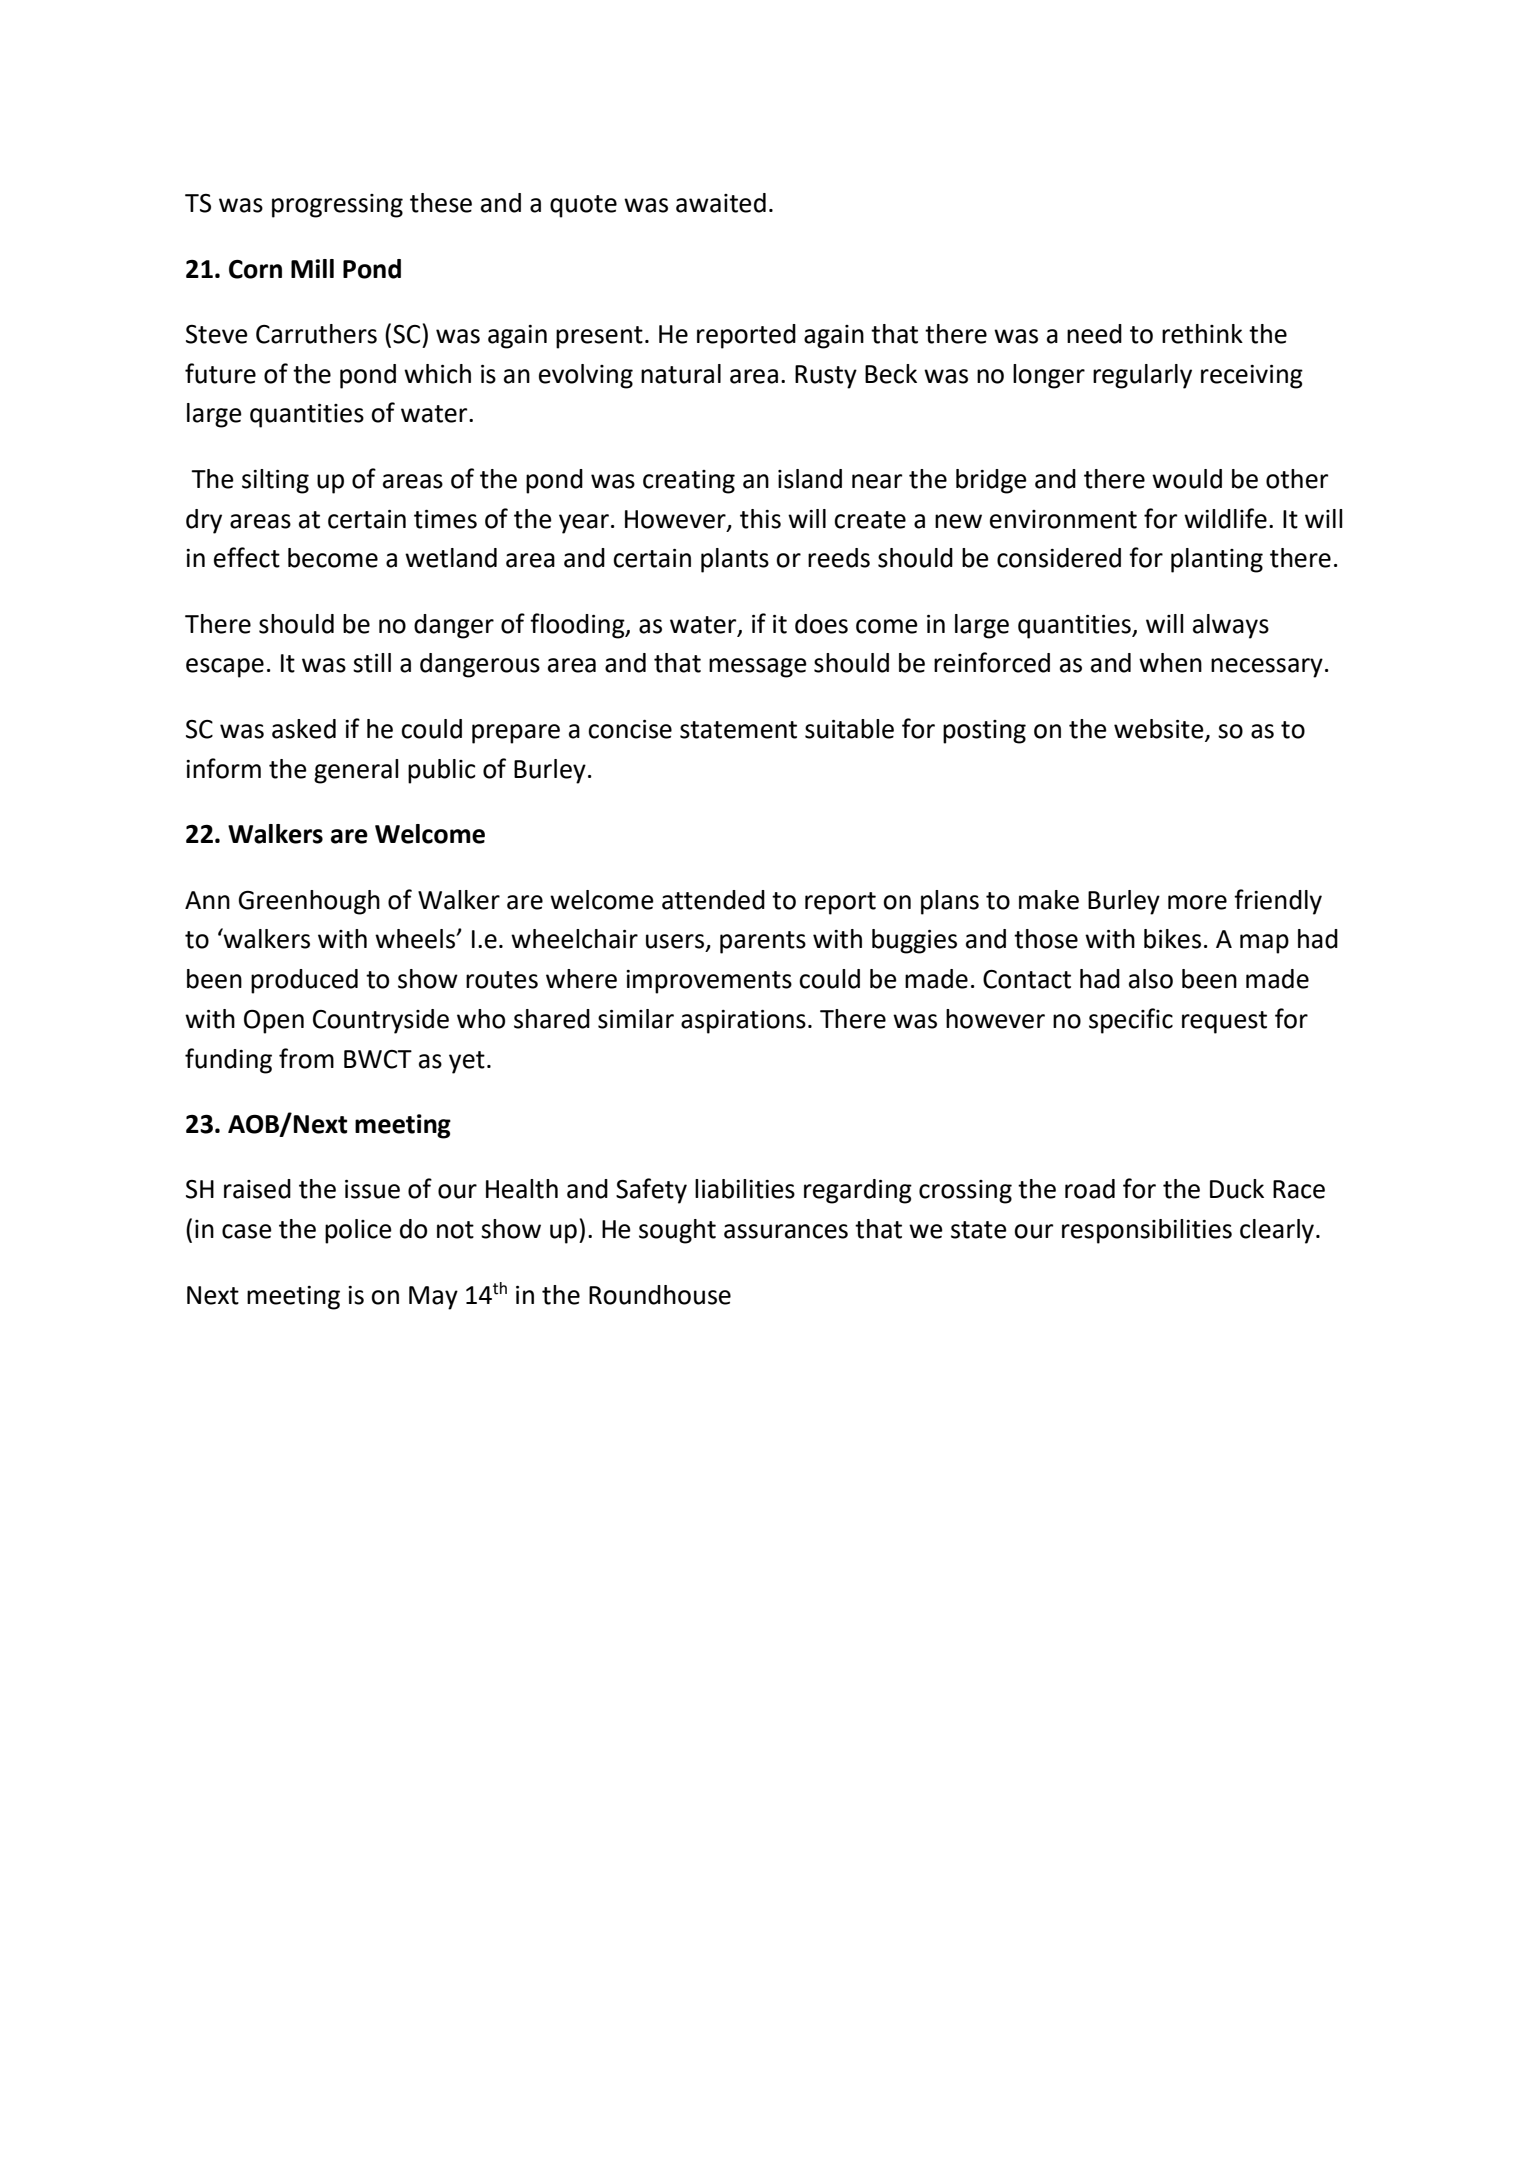  Describe the element at coordinates (786, 1231) in the screenshot. I see `assurances` at that location.
